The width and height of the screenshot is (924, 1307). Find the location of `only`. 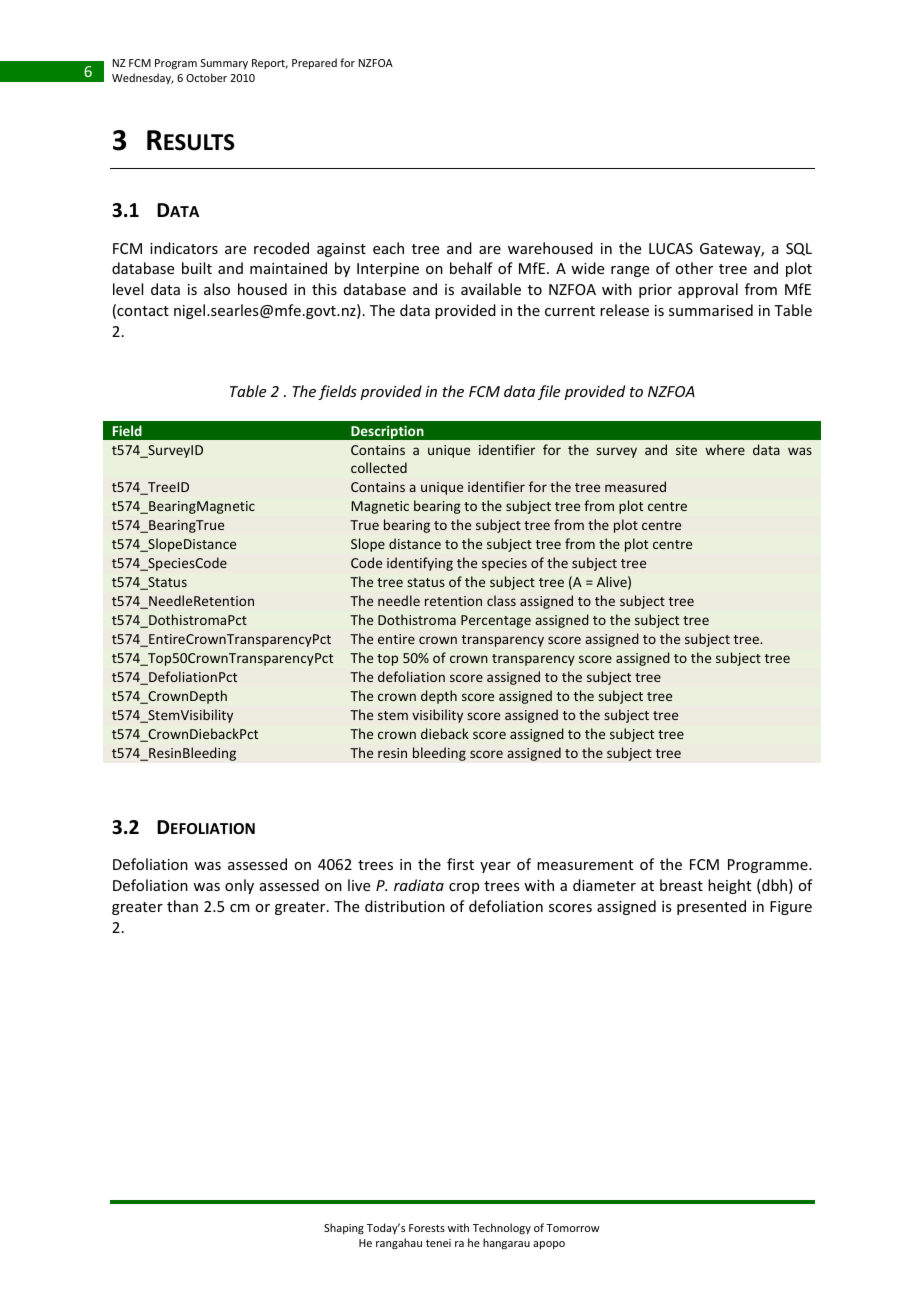

only is located at coordinates (239, 886).
